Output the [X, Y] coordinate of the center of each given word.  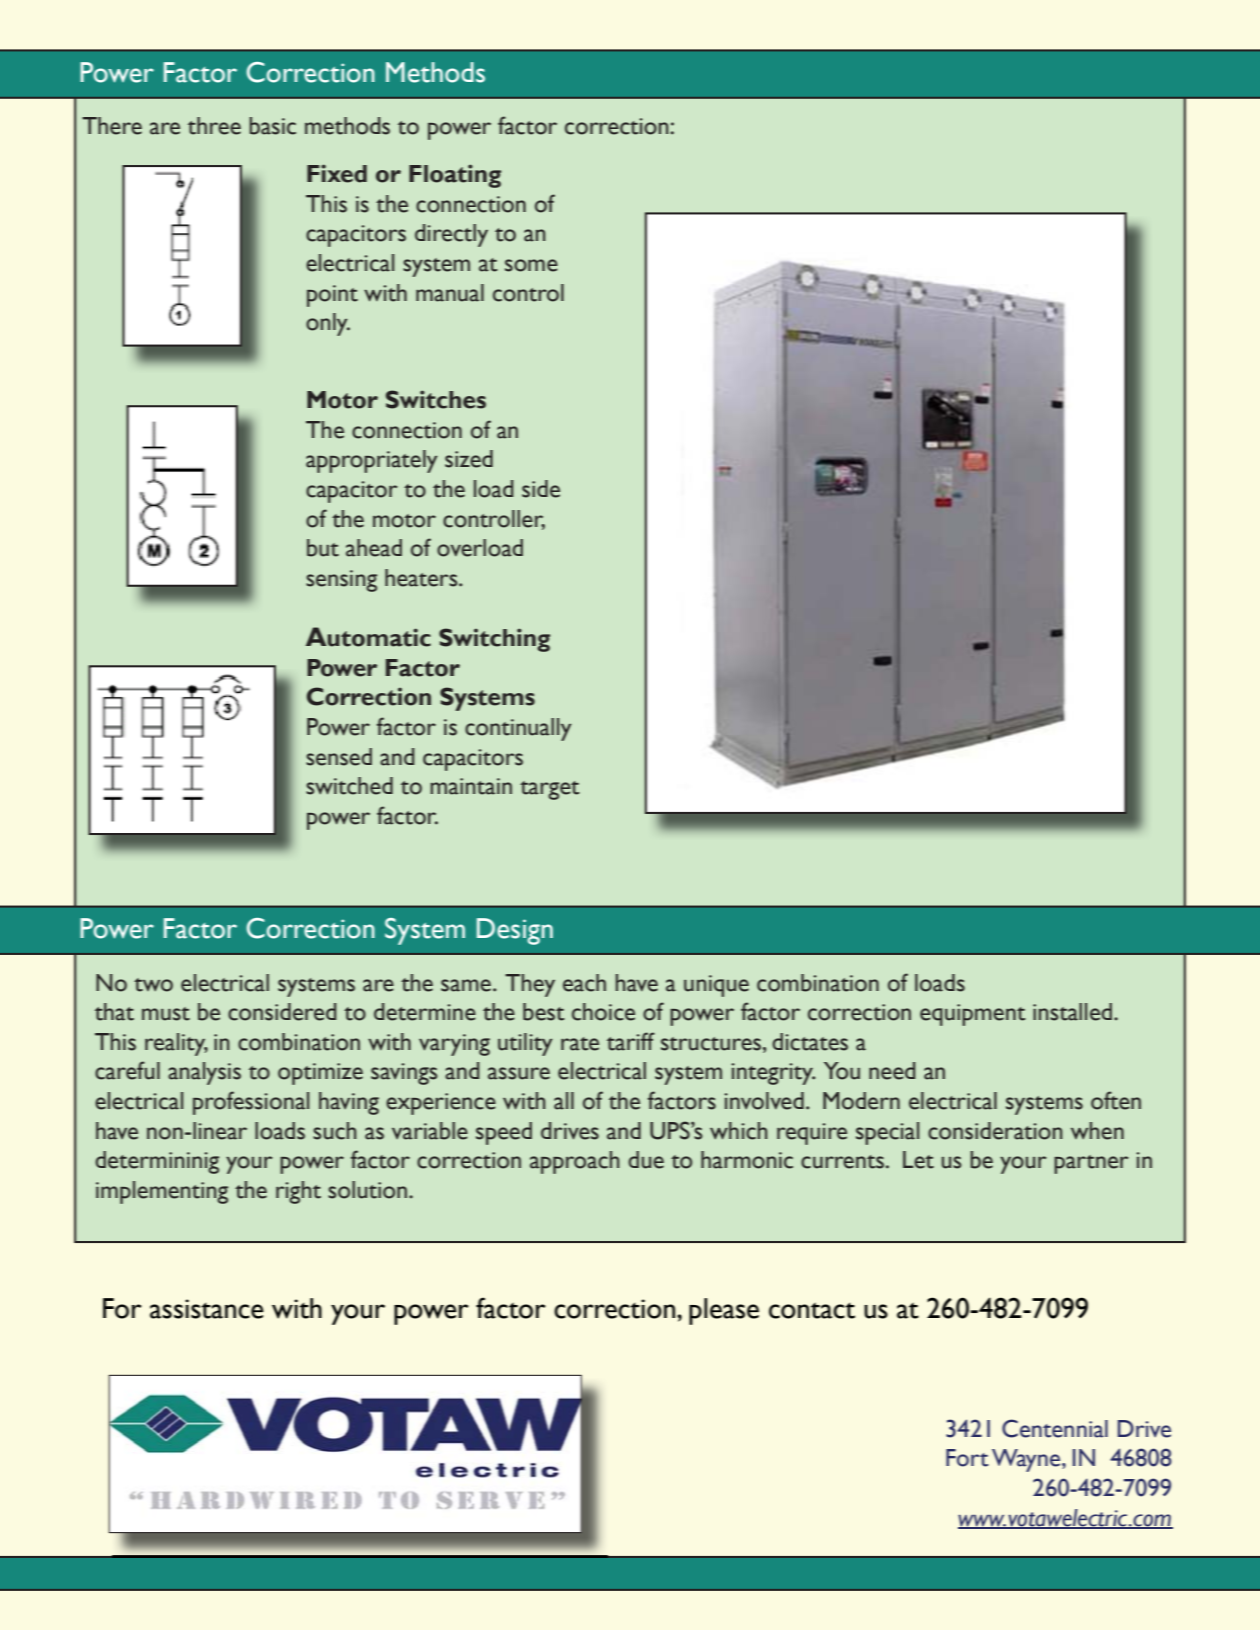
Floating [455, 176]
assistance [207, 1309]
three [214, 126]
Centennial [1055, 1428]
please [724, 1311]
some [531, 265]
